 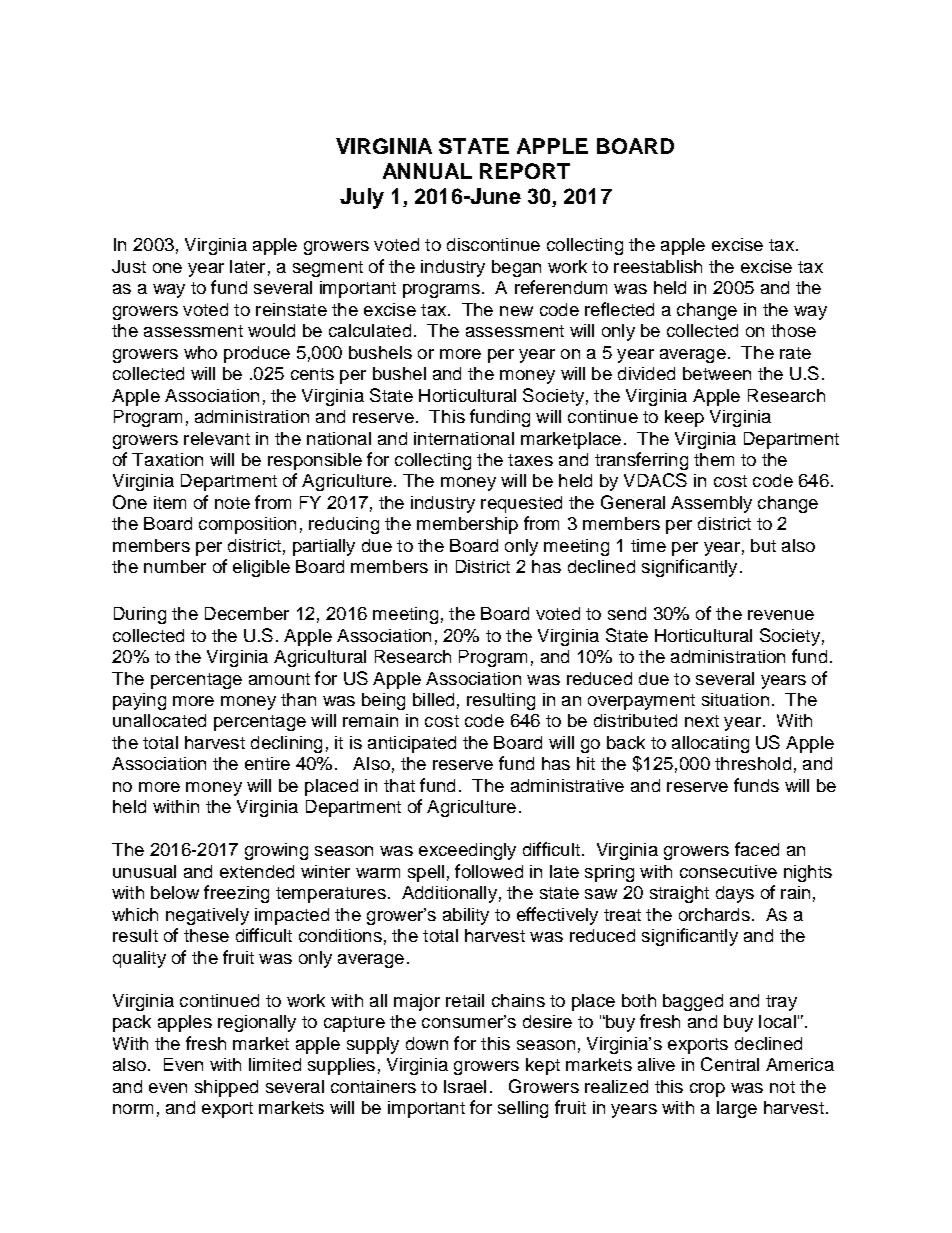 I want to click on new, so click(x=516, y=311).
